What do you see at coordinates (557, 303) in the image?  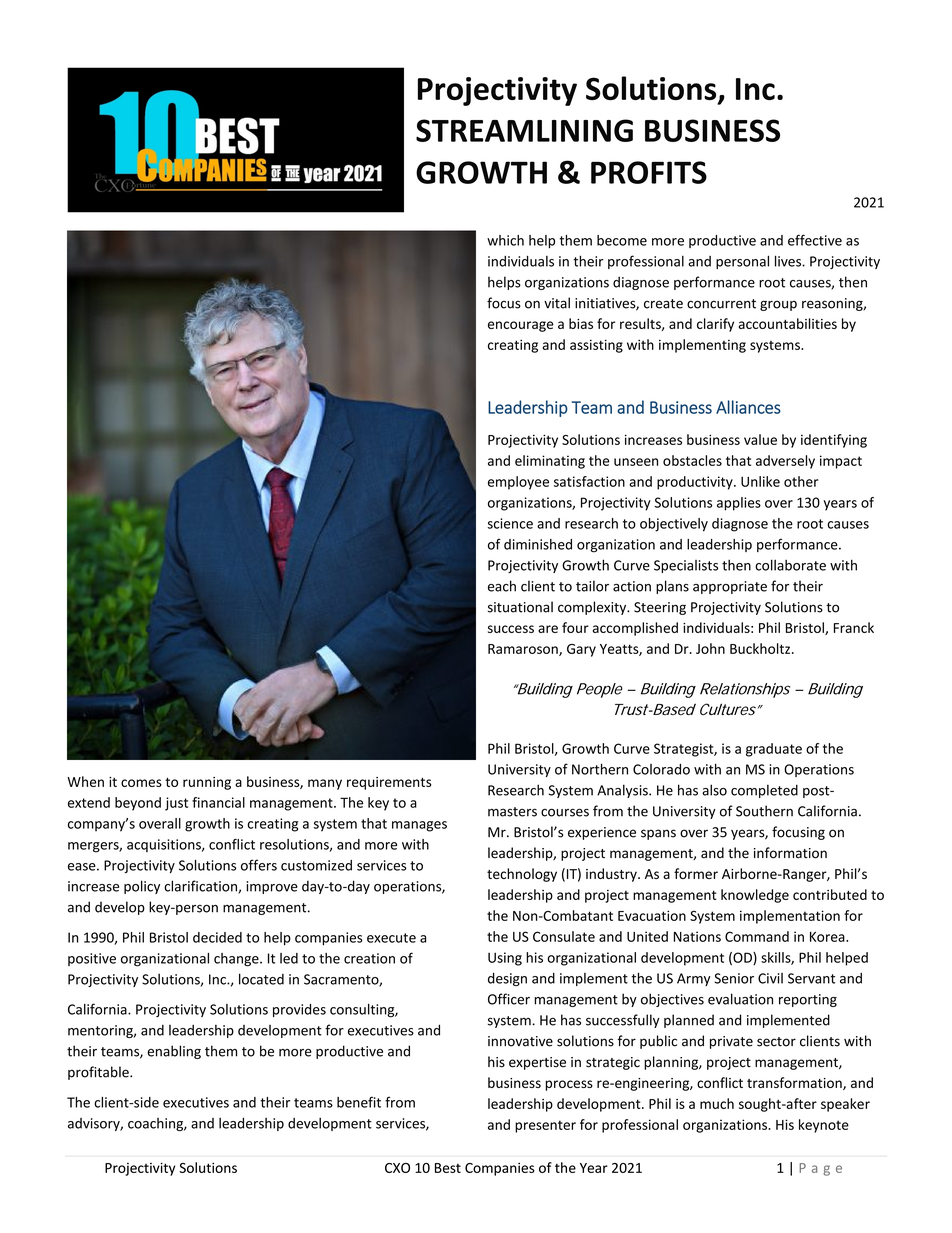 I see `vital` at bounding box center [557, 303].
